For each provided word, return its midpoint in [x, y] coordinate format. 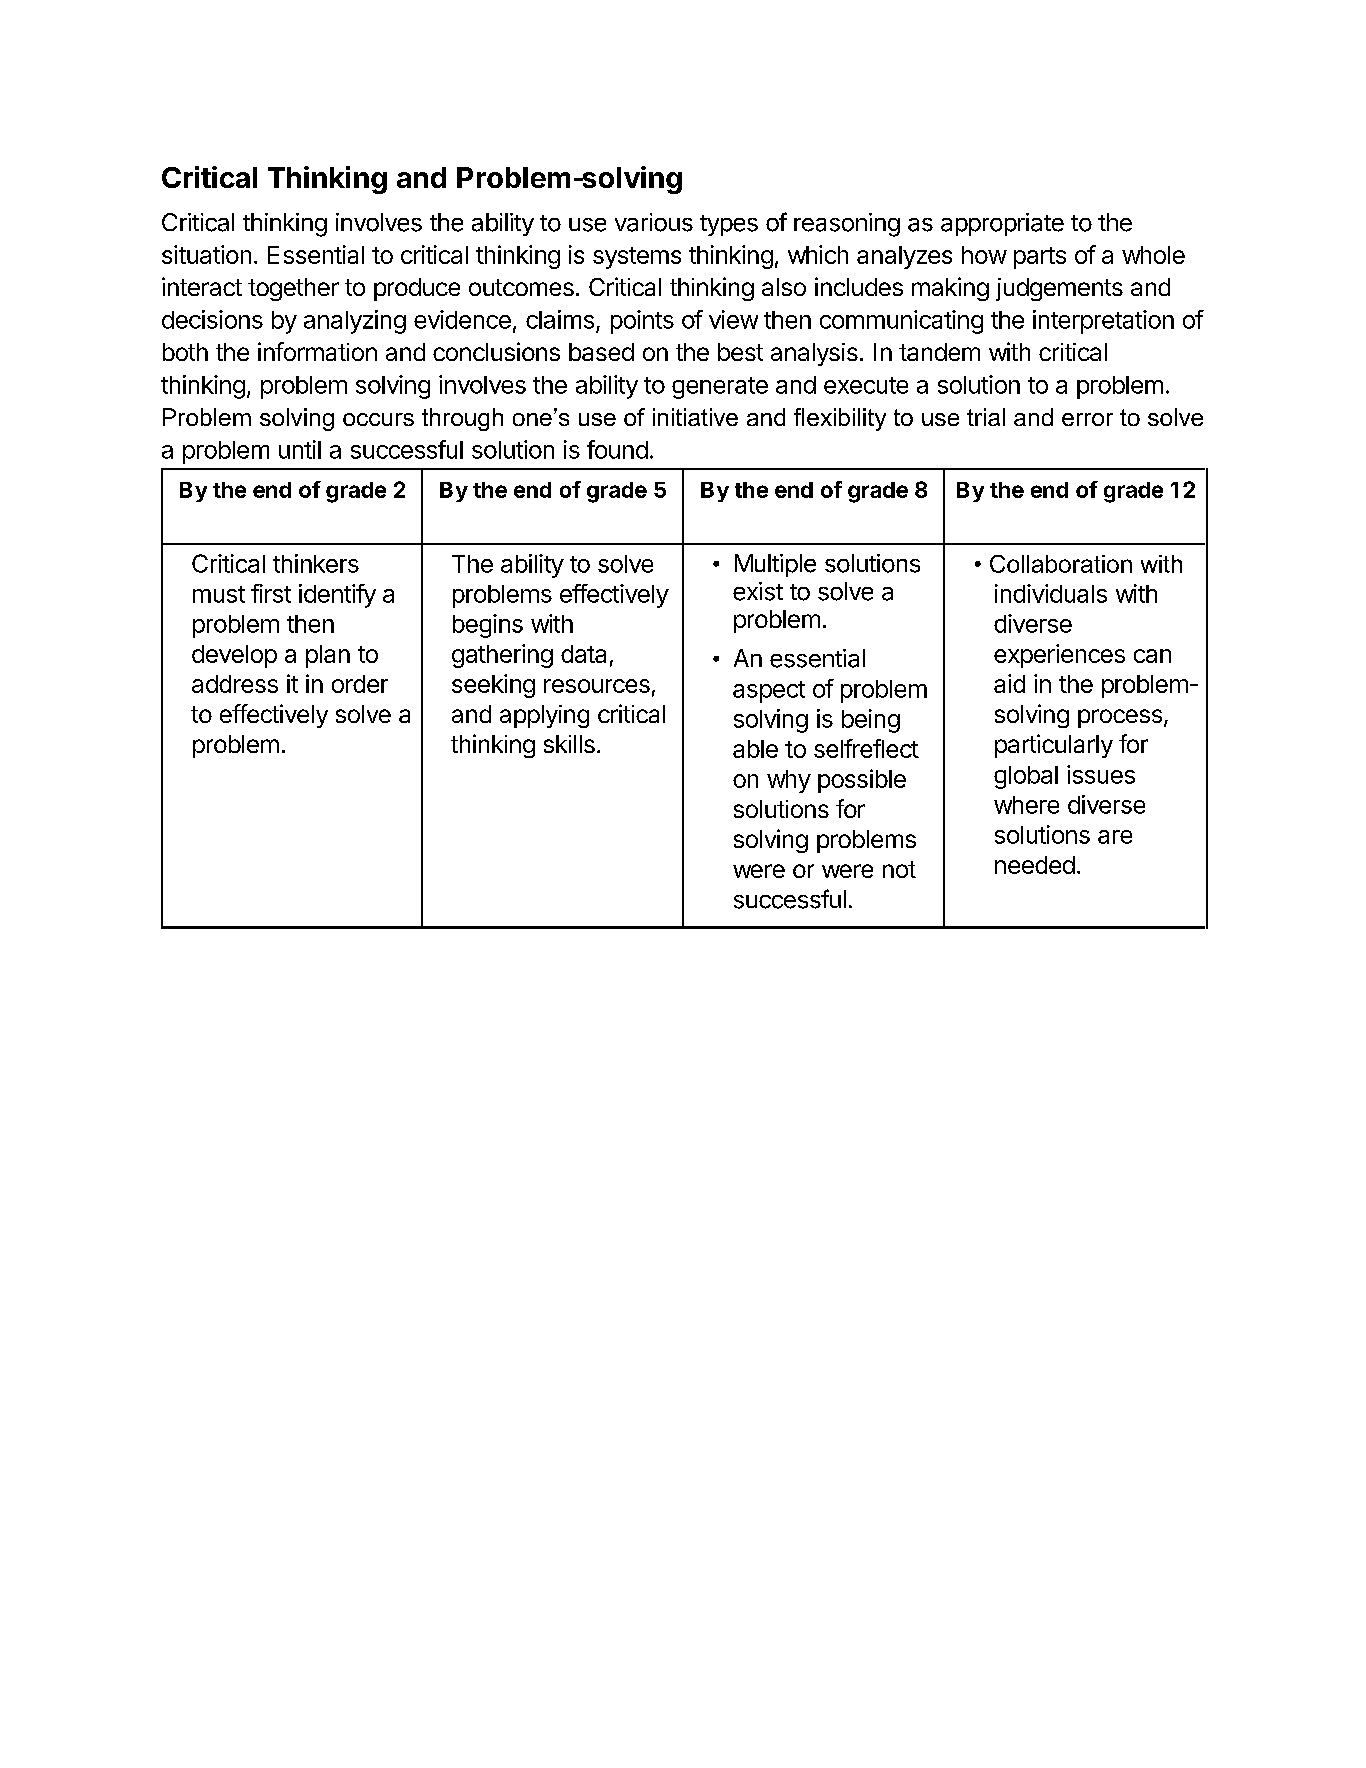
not [899, 869]
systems [637, 258]
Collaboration [1061, 564]
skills [569, 744]
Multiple [775, 565]
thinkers [316, 563]
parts [1040, 258]
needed [1035, 865]
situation [206, 254]
